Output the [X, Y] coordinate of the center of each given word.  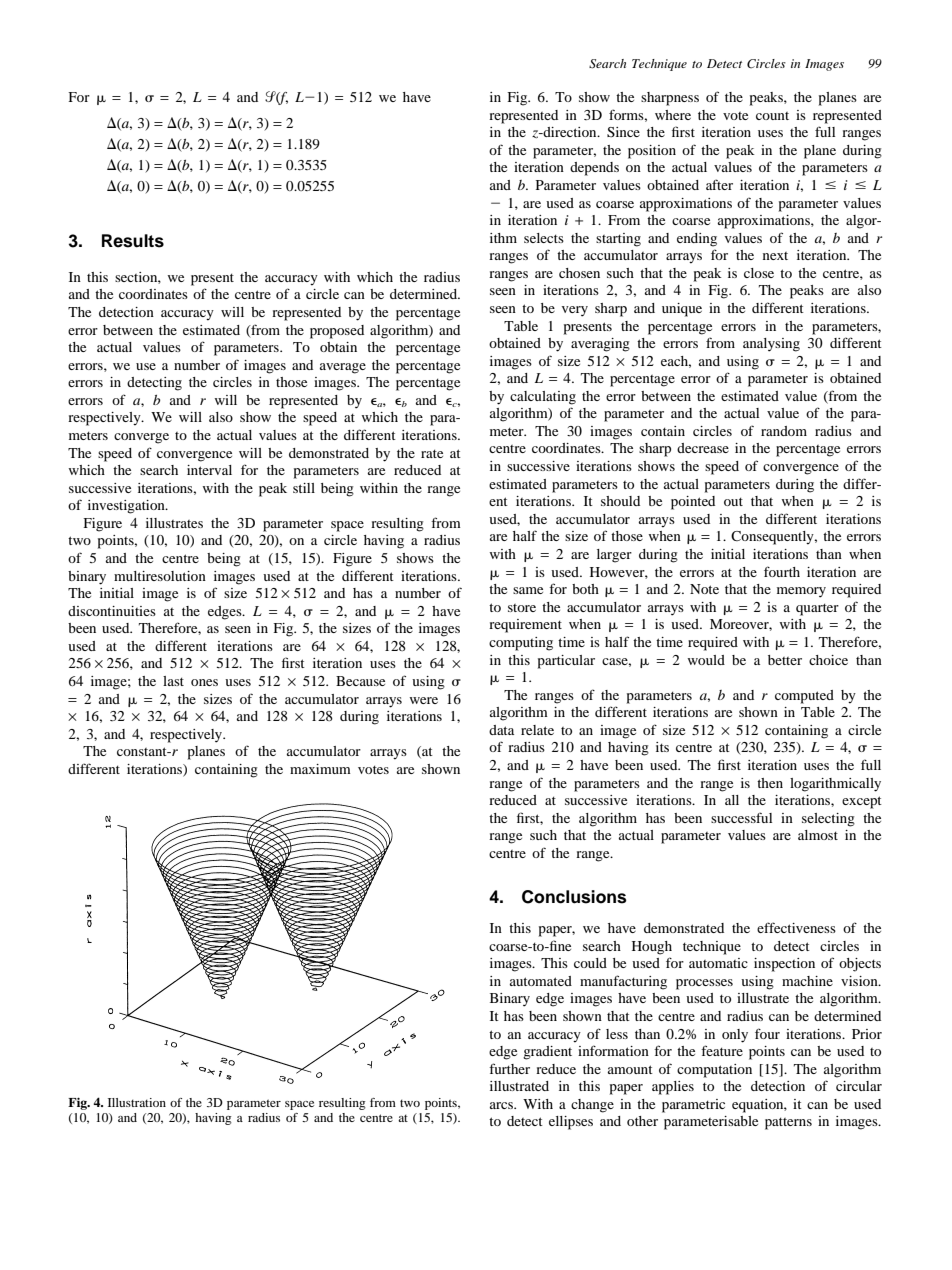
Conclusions [574, 897]
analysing [771, 345]
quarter [817, 609]
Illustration [137, 1102]
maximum [320, 769]
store [522, 608]
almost [818, 835]
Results [133, 241]
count [772, 116]
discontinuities [112, 611]
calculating [543, 398]
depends [594, 169]
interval [209, 470]
